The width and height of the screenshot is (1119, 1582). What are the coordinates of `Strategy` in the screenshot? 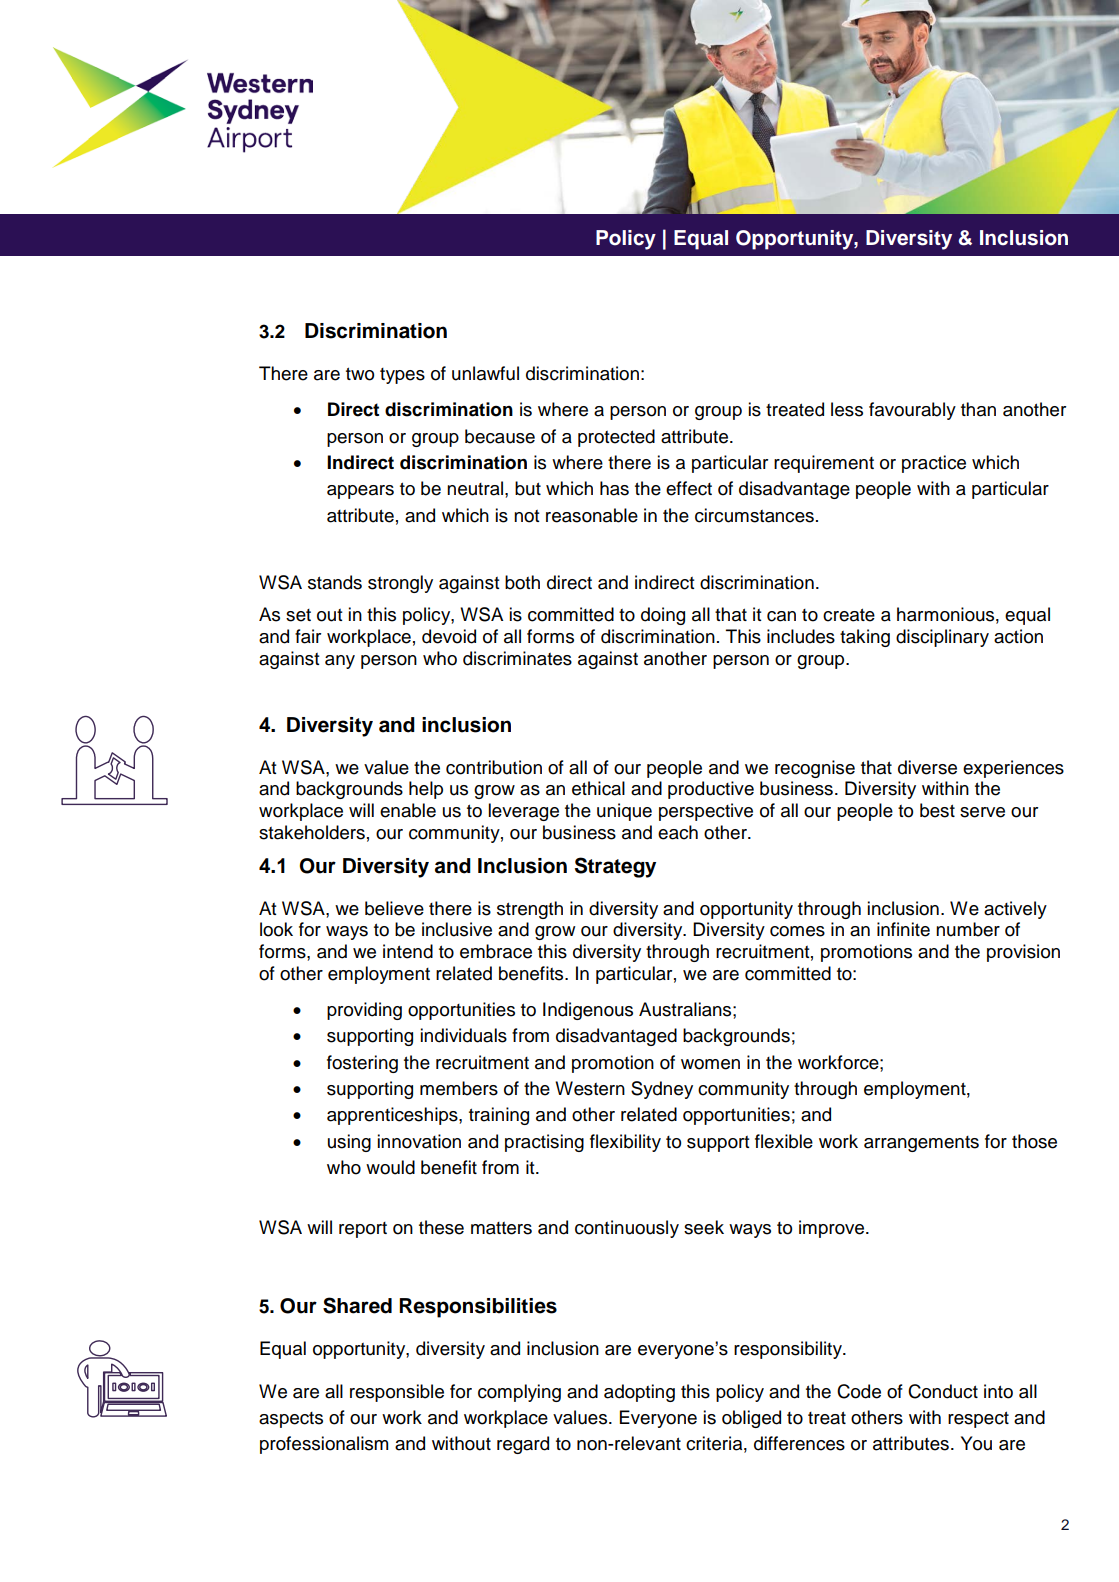 It's located at (615, 867).
